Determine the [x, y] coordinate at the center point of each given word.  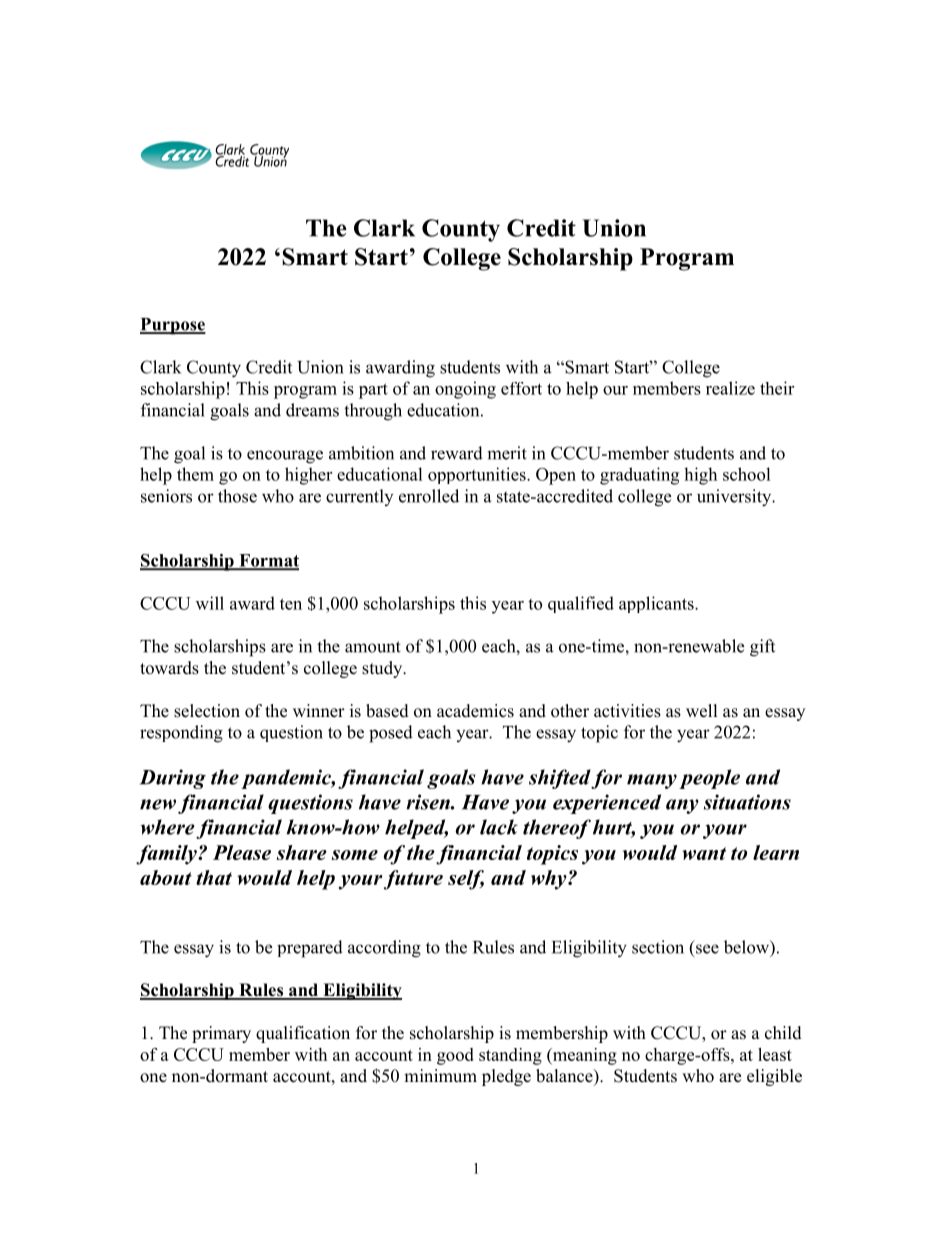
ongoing [465, 390]
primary [221, 1034]
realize [730, 388]
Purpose [173, 326]
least [775, 1054]
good [455, 1056]
